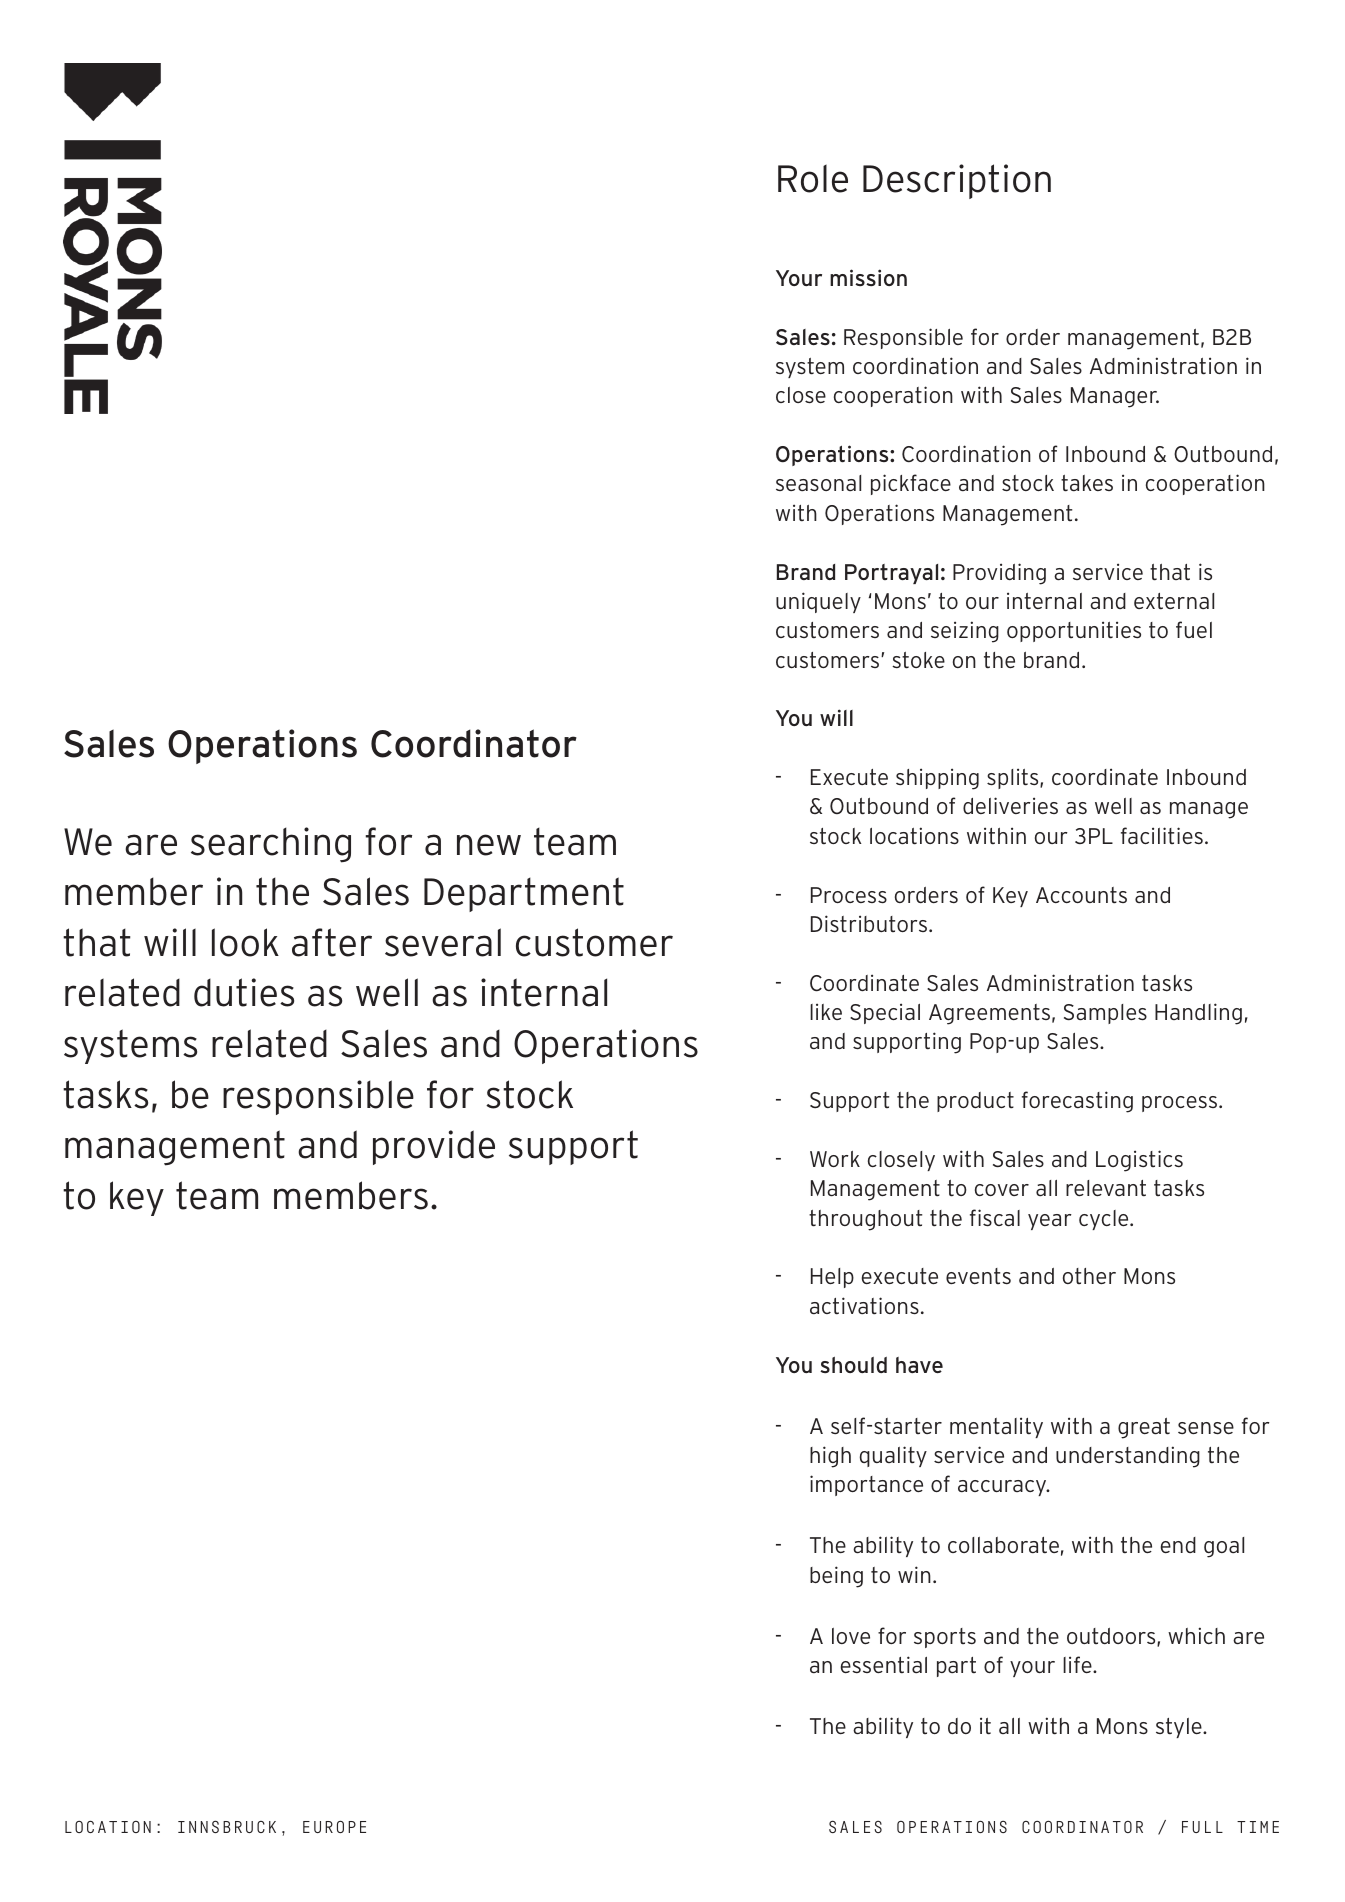 The width and height of the page is (1345, 1902). Describe the element at coordinates (1144, 1428) in the page. I see `great` at that location.
